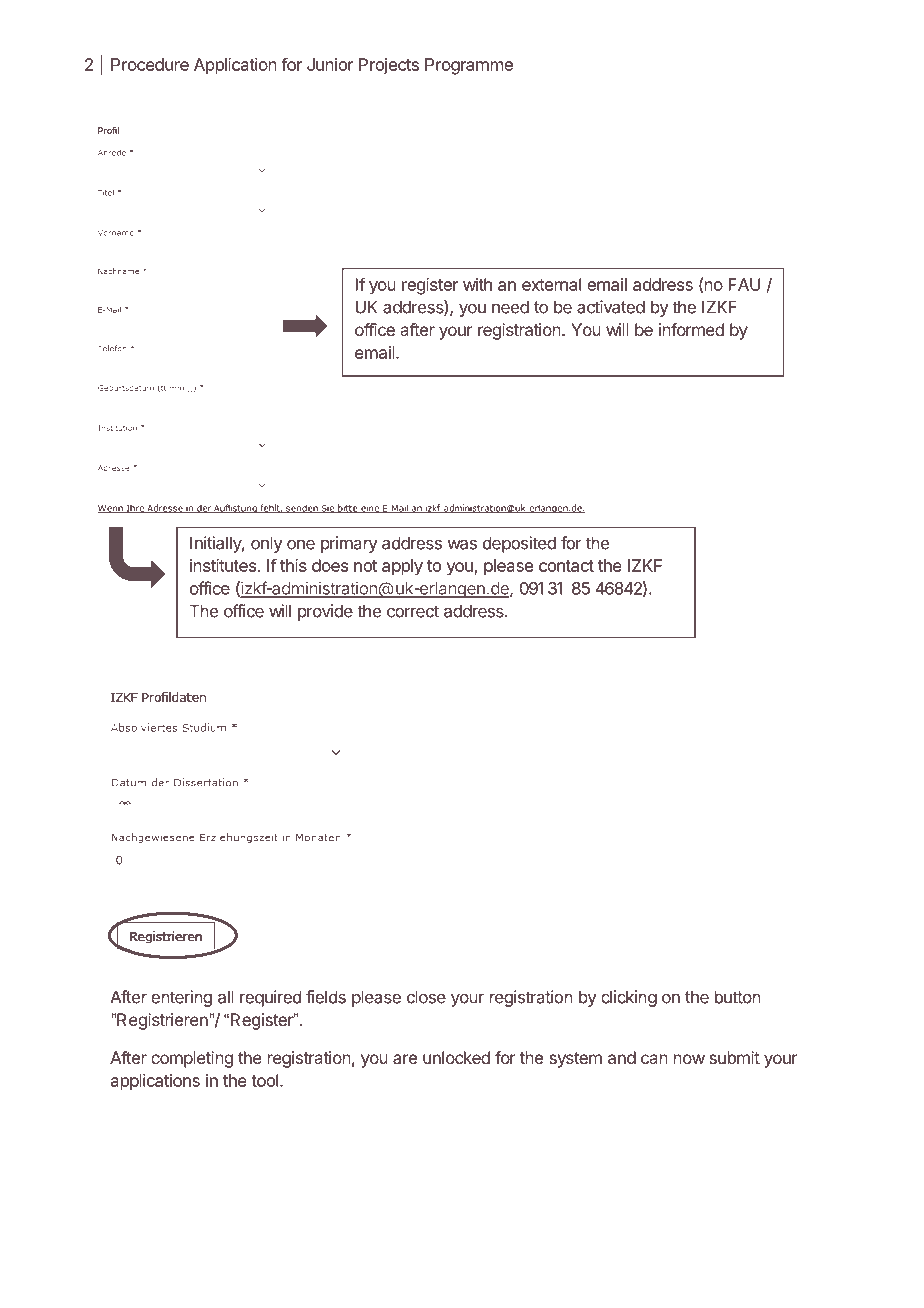 The width and height of the screenshot is (924, 1308). I want to click on contact, so click(566, 566).
